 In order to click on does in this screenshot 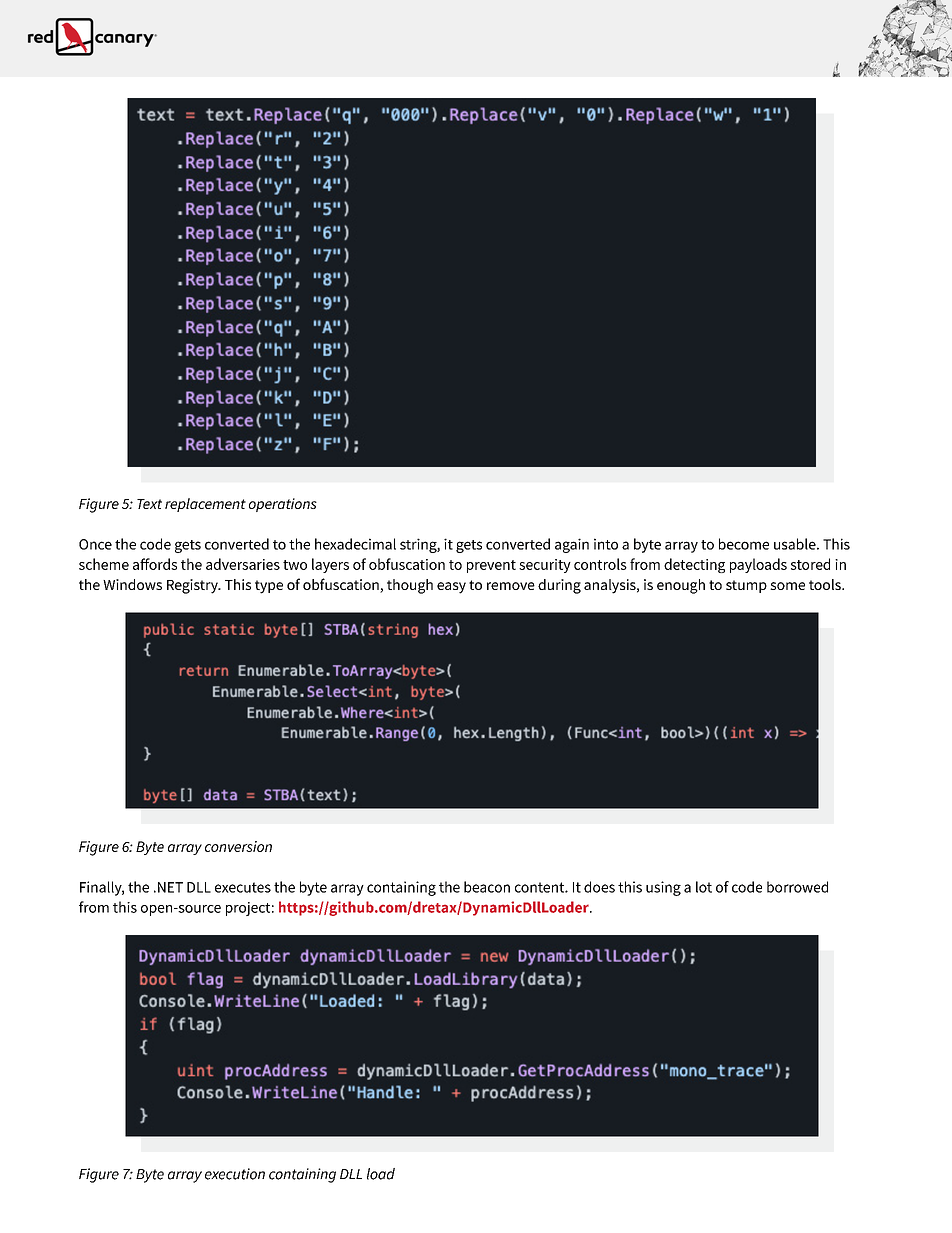, I will do `click(599, 887)`.
